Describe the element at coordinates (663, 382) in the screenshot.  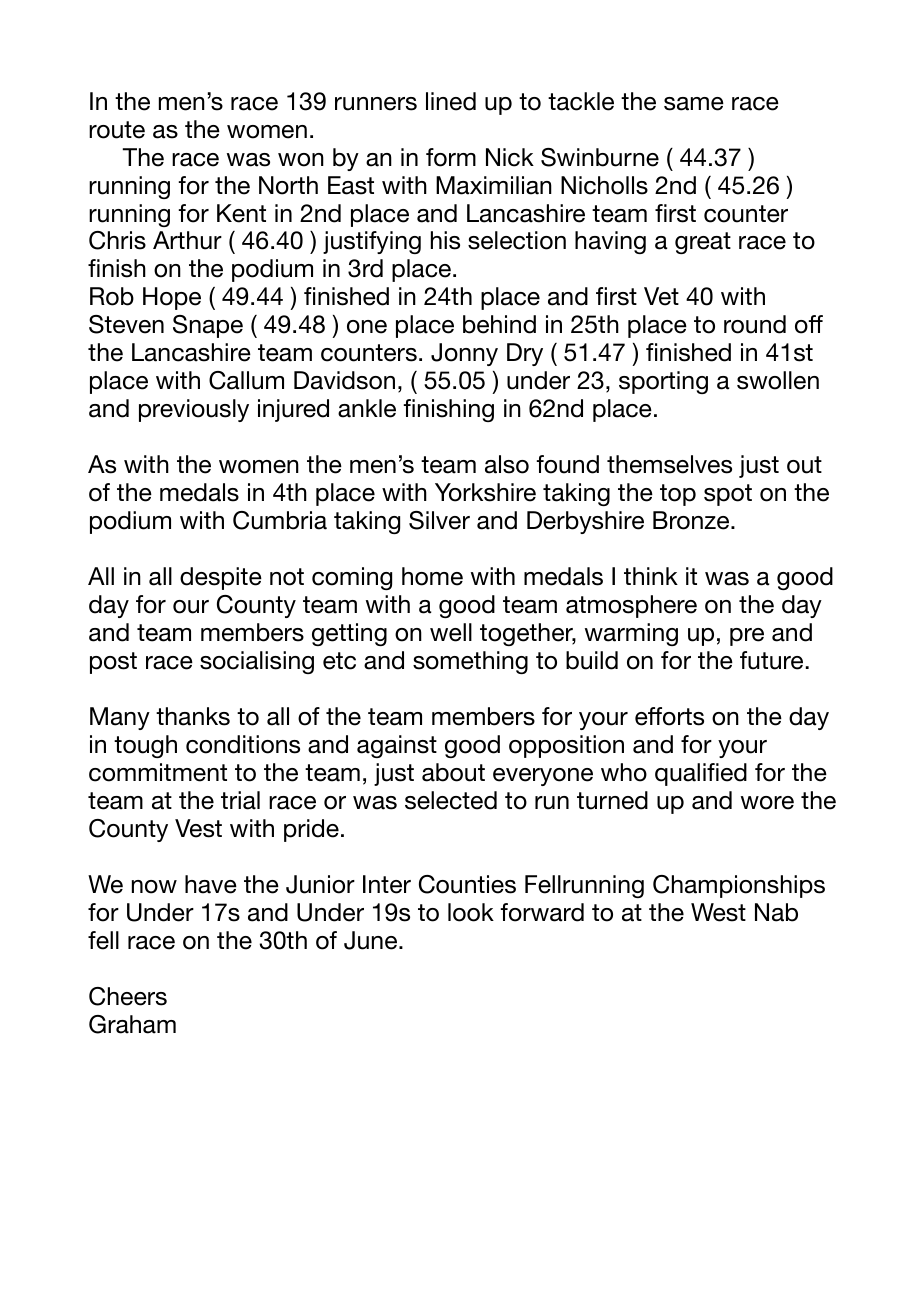
I see `sporting` at that location.
